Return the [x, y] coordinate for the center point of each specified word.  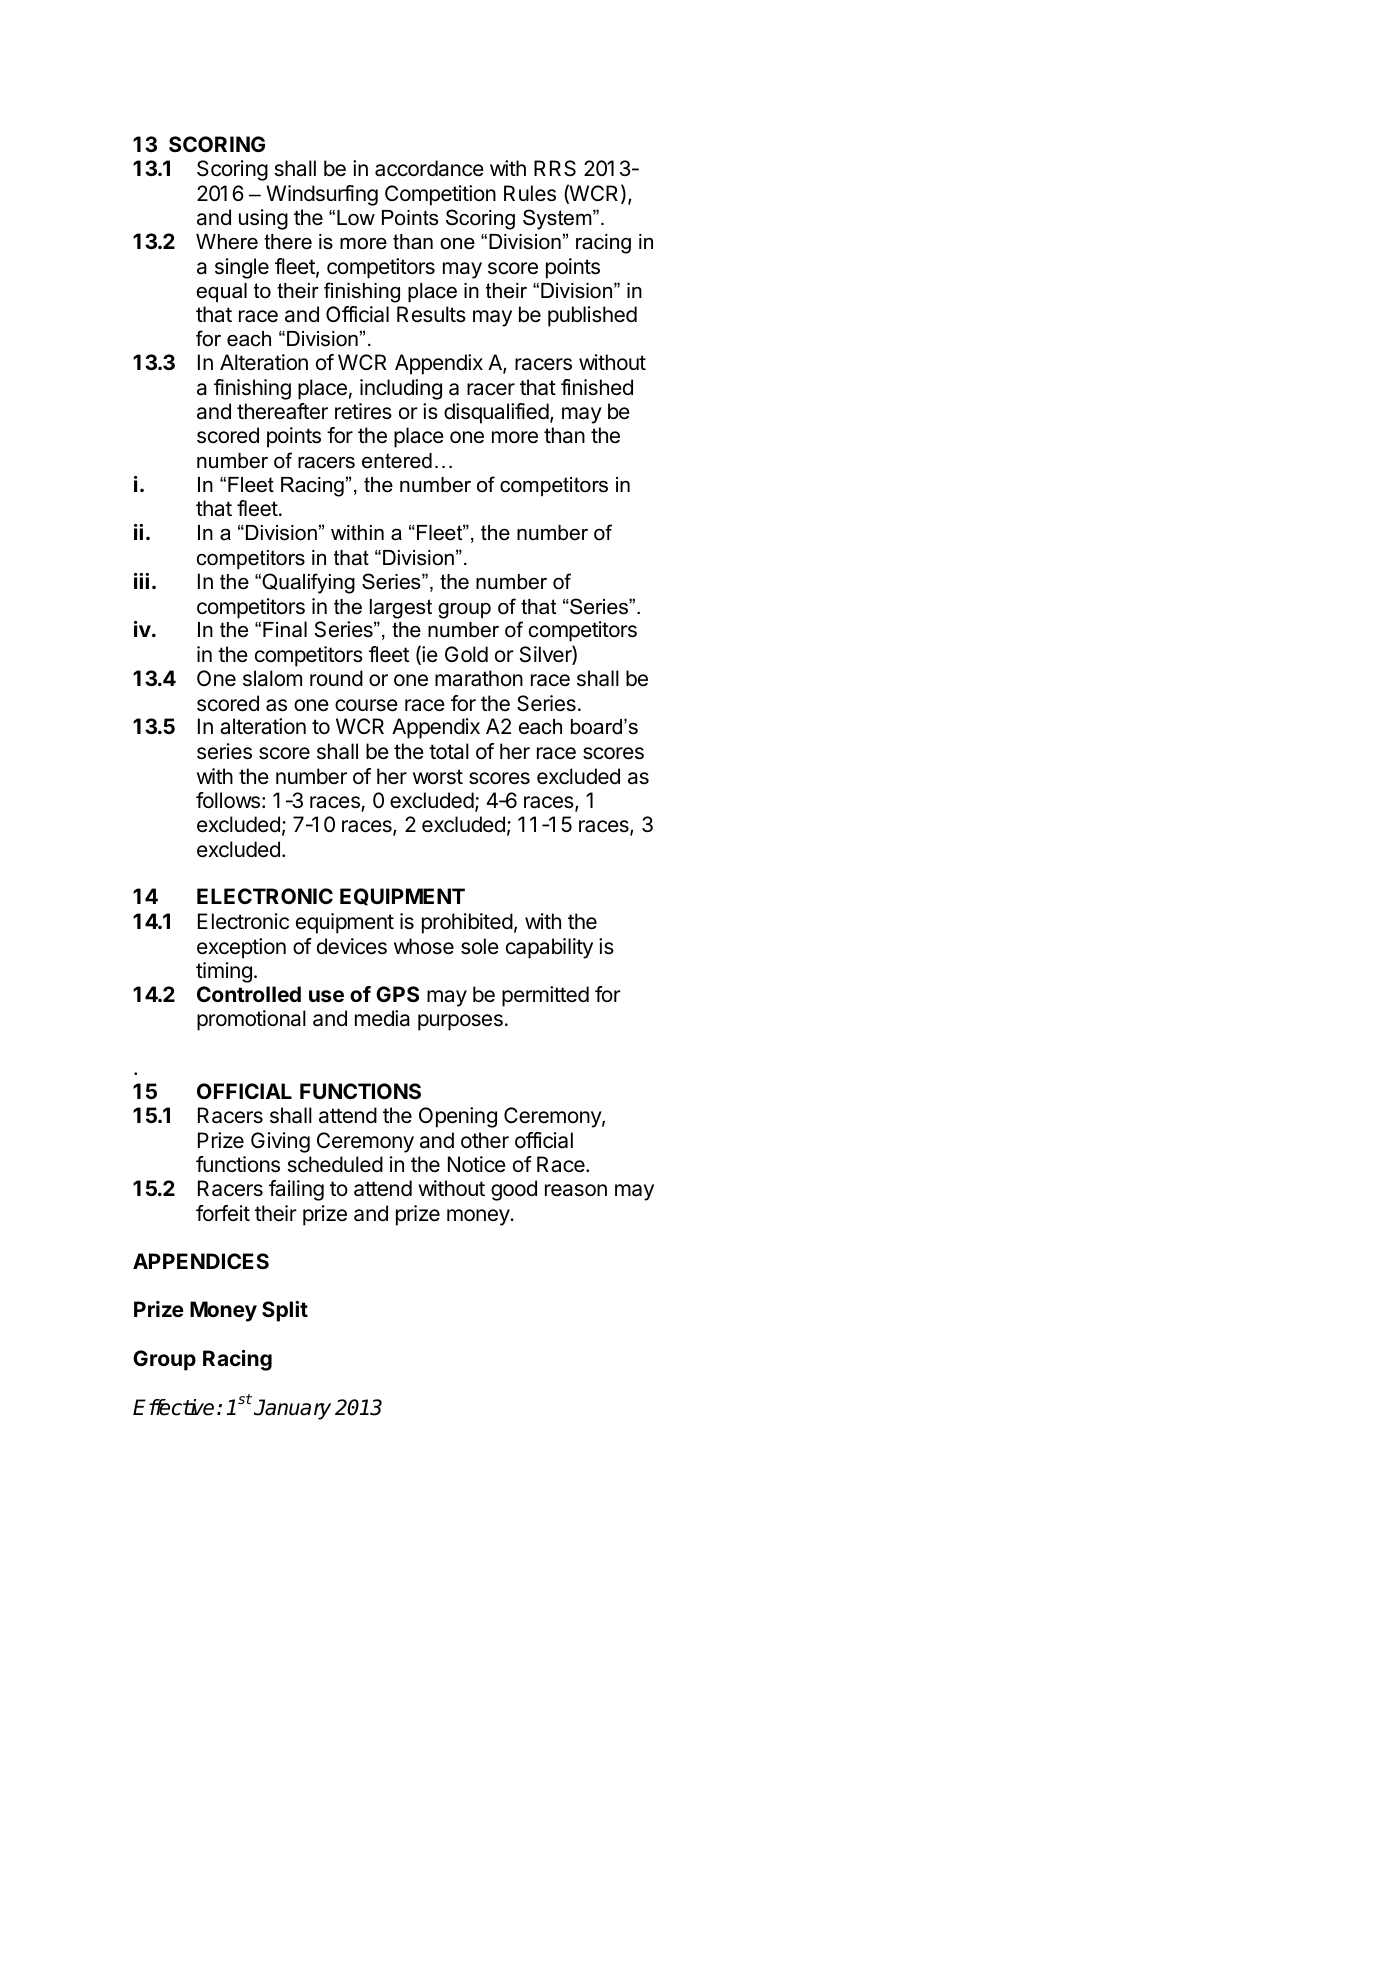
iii [141, 581]
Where [227, 242]
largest [401, 609]
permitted [545, 996]
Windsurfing [322, 195]
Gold [466, 654]
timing [224, 972]
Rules [530, 193]
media [382, 1018]
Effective [173, 1407]
